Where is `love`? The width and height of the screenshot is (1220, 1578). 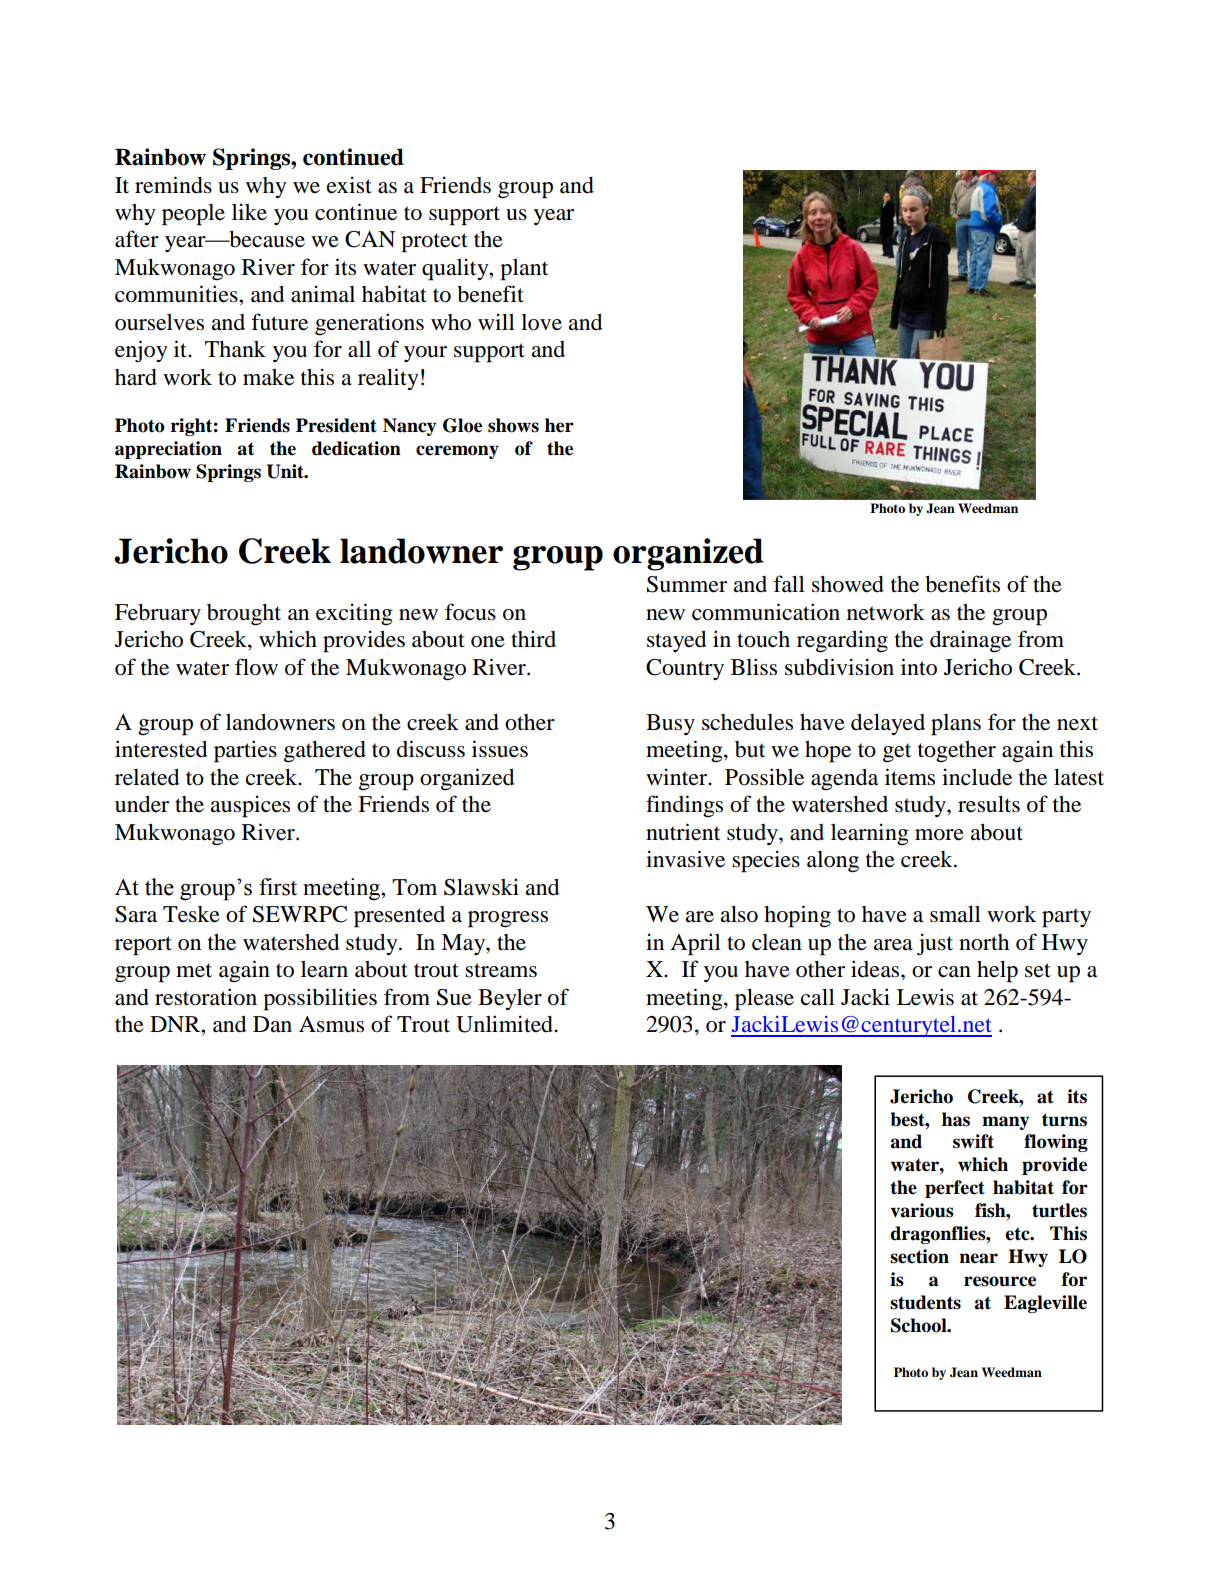
love is located at coordinates (541, 322).
